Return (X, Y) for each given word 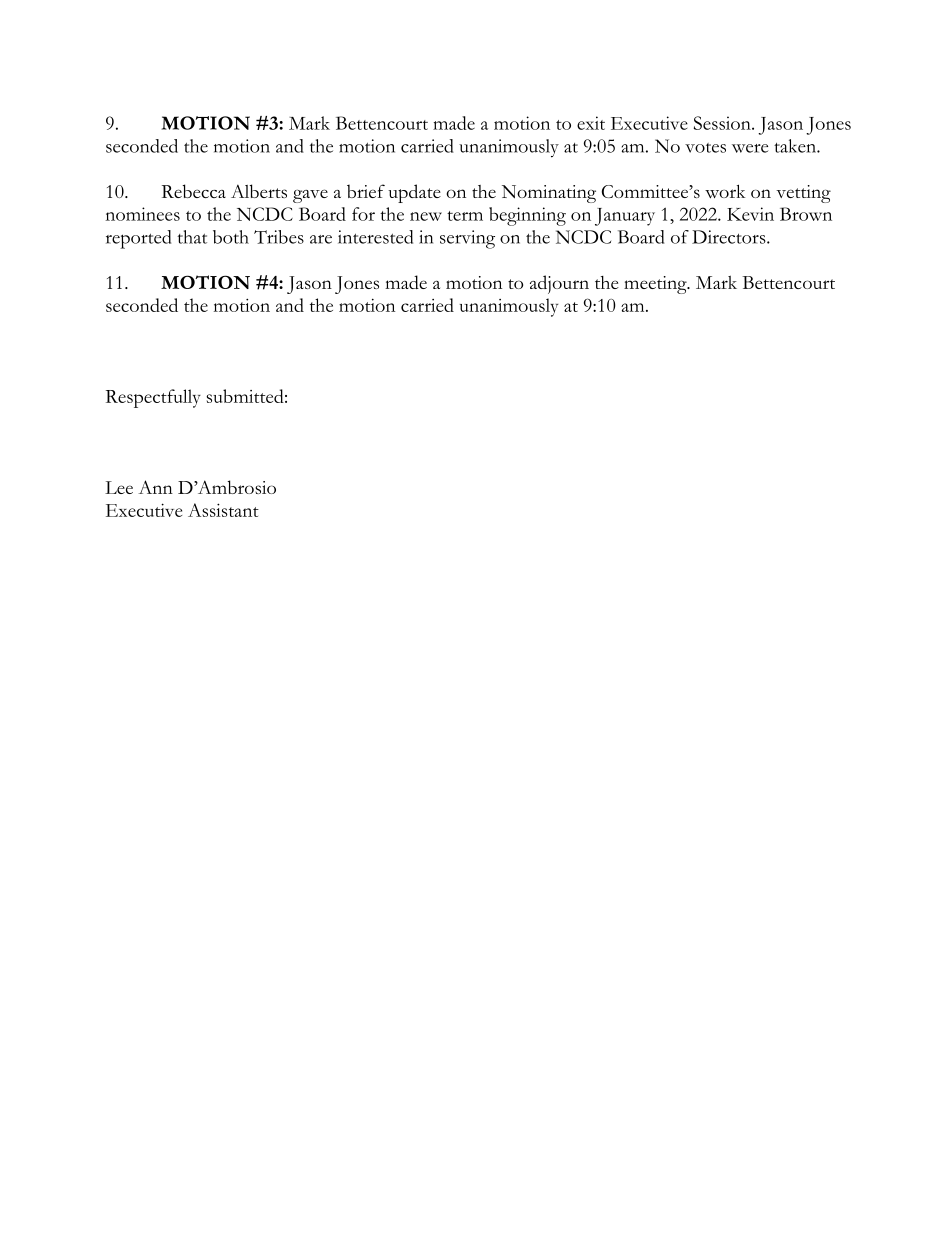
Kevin (750, 214)
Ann (155, 487)
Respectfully (153, 398)
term (465, 216)
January (625, 217)
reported (138, 239)
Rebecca (194, 191)
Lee (119, 487)
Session (723, 123)
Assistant (223, 510)
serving (467, 239)
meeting (656, 285)
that (192, 237)
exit (591, 123)
